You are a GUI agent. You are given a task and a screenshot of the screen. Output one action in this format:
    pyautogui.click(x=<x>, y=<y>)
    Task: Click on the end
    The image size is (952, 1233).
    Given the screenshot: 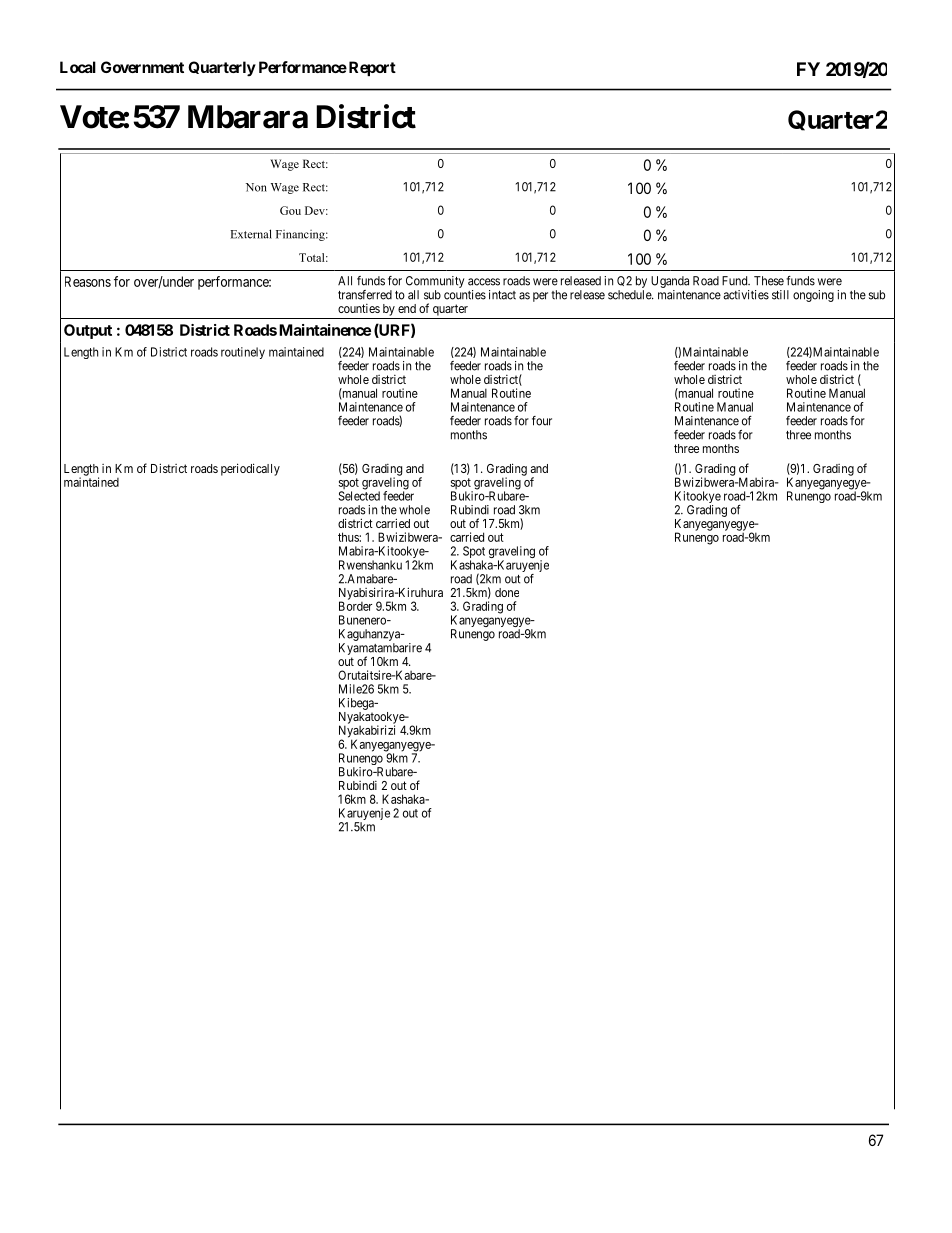 What is the action you would take?
    pyautogui.click(x=407, y=308)
